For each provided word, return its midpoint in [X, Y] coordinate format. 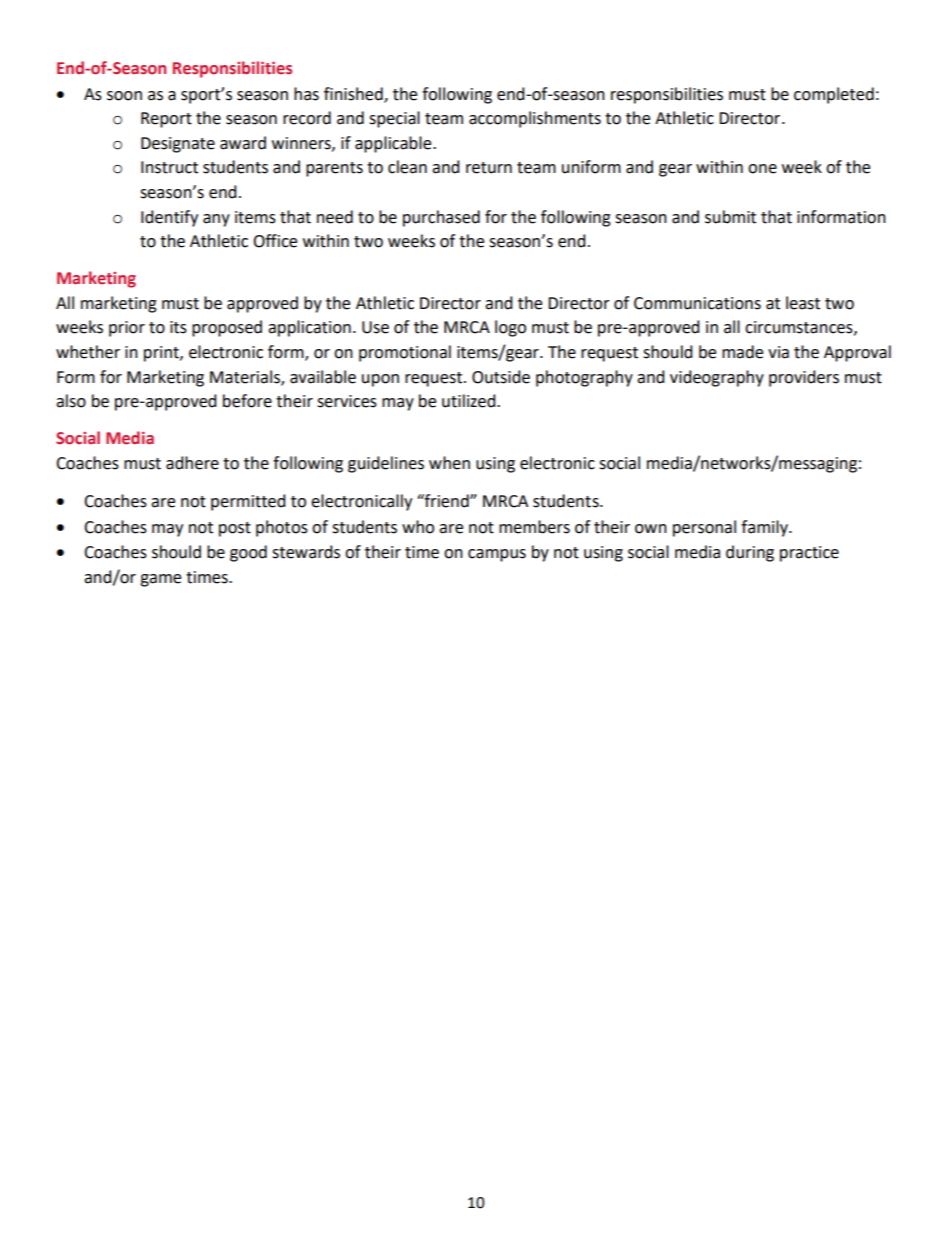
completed [834, 95]
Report [166, 120]
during [750, 553]
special [394, 119]
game [160, 580]
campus [497, 555]
